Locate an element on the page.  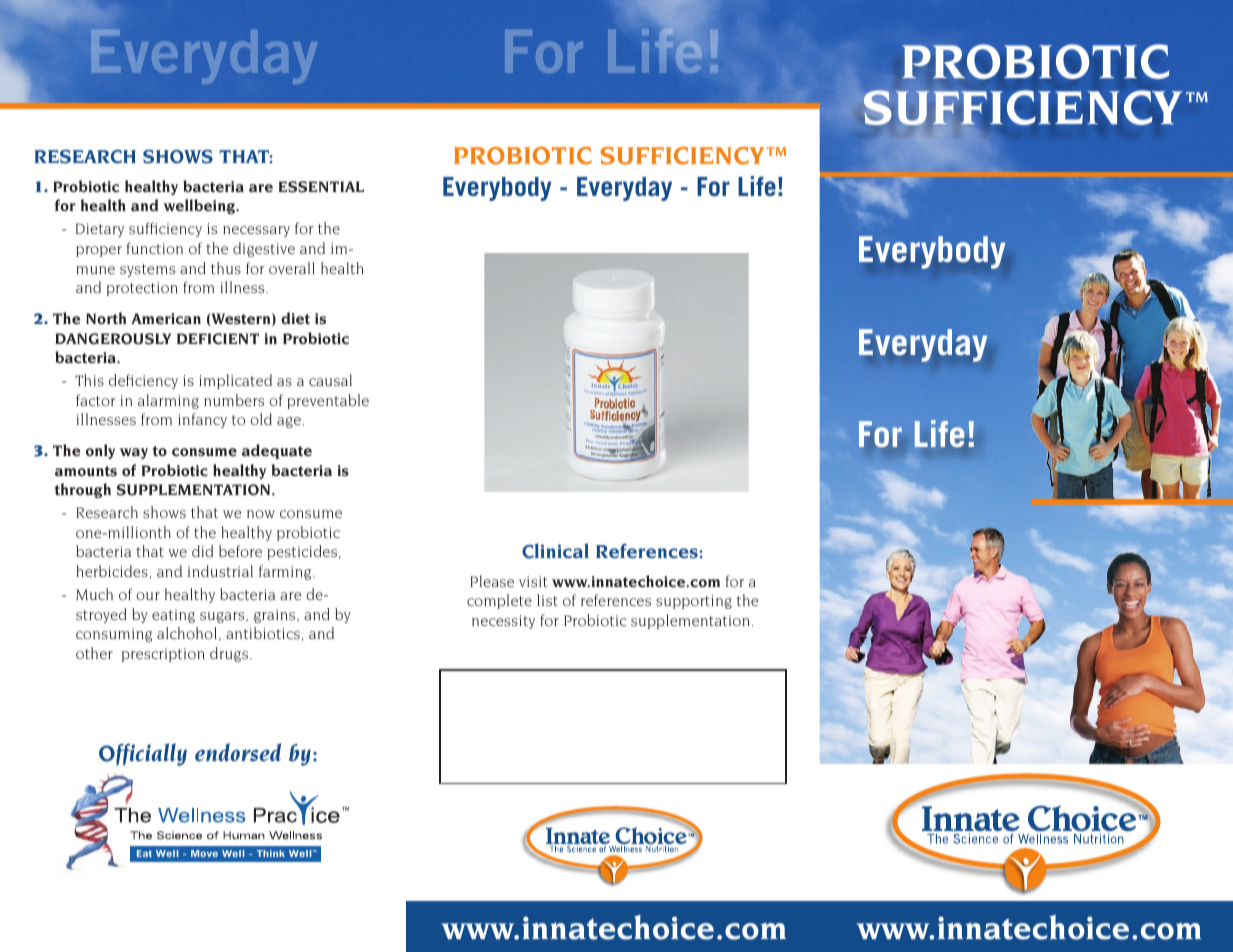
overall is located at coordinates (292, 268).
